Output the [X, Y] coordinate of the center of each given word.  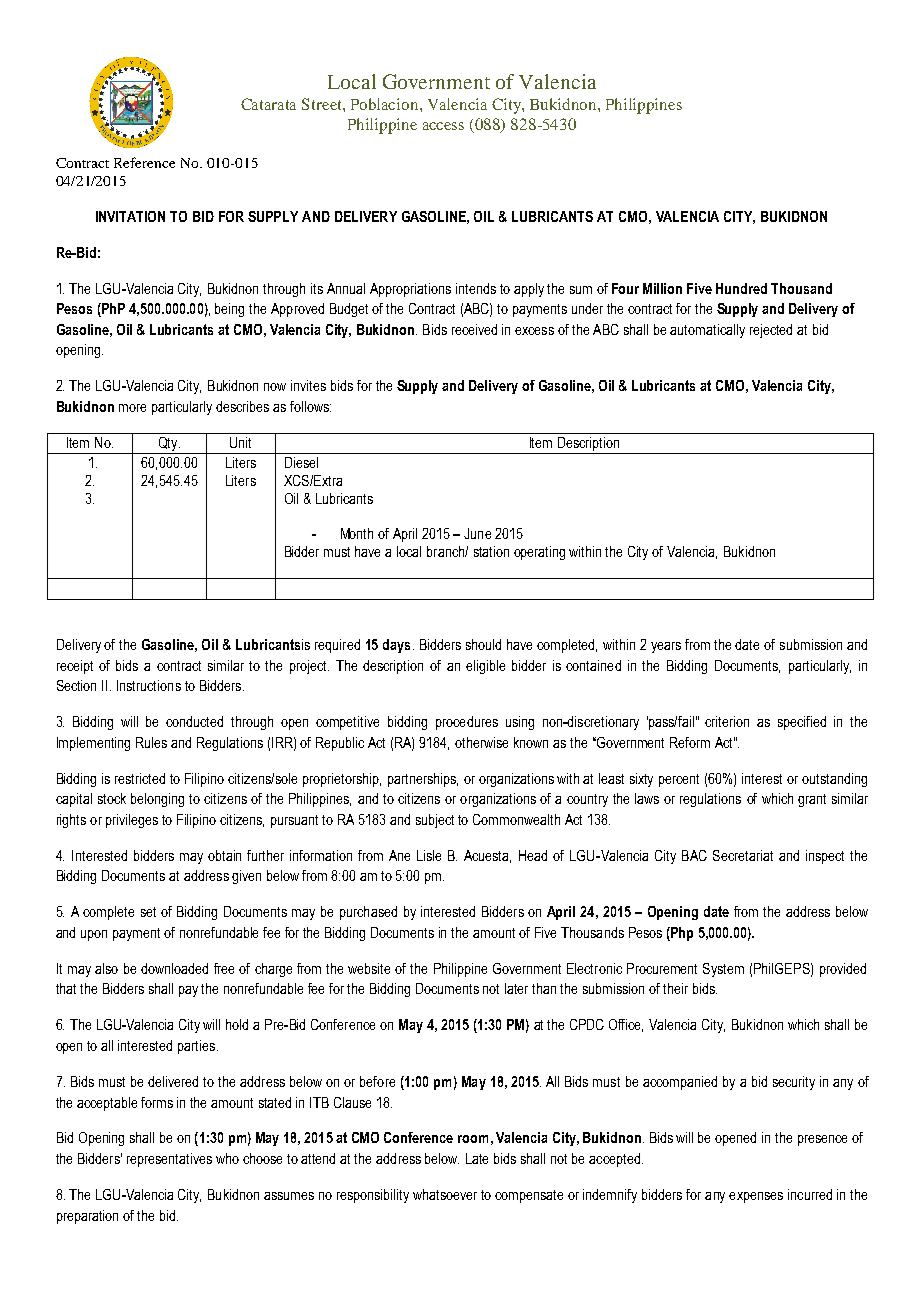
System [723, 970]
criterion [727, 721]
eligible [485, 667]
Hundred [741, 288]
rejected [771, 331]
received [474, 329]
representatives [169, 1160]
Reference [144, 162]
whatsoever [445, 1194]
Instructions [149, 685]
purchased [368, 913]
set [148, 912]
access [443, 126]
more [132, 408]
